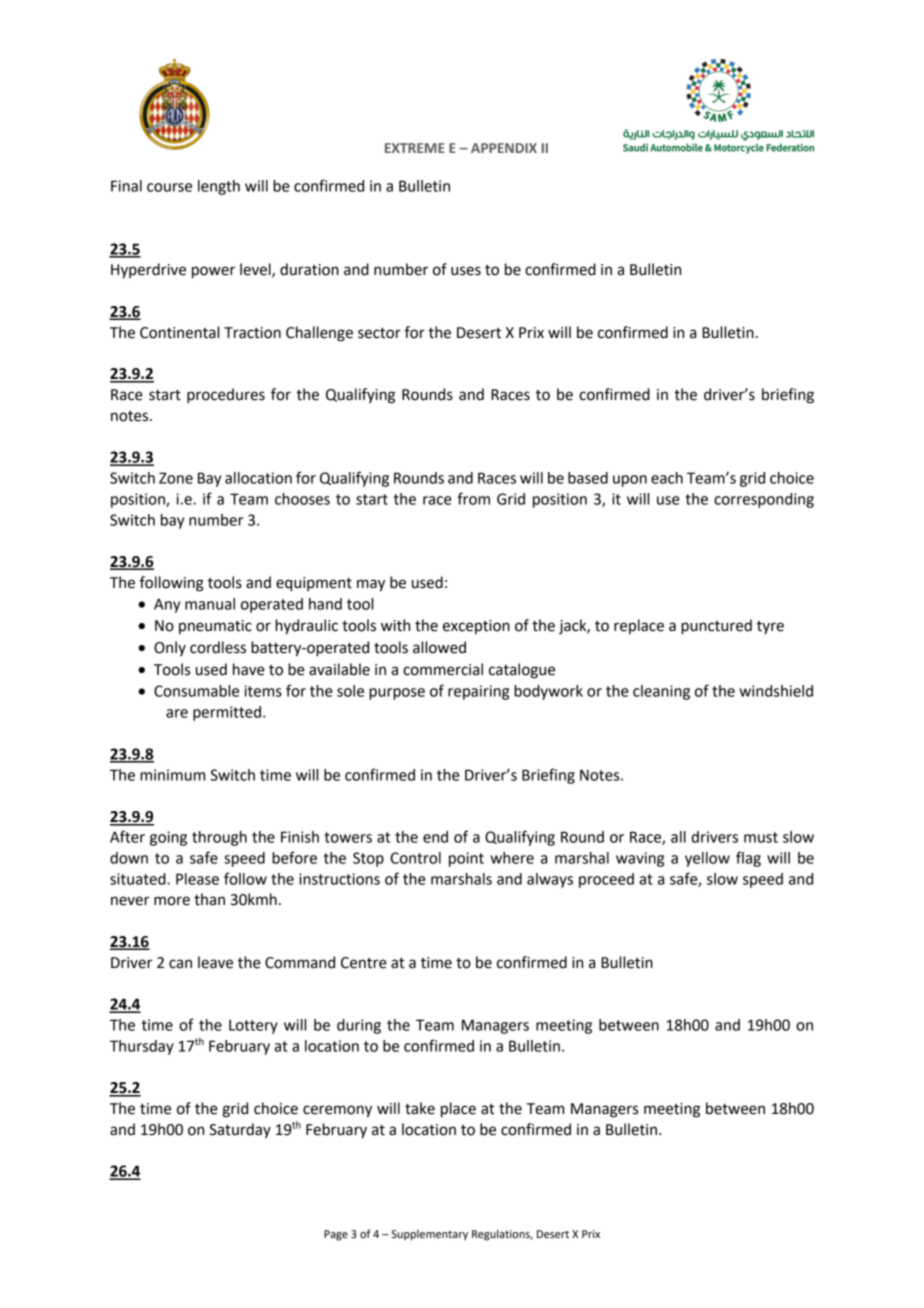 Image resolution: width=924 pixels, height=1308 pixels. Describe the element at coordinates (430, 1235) in the screenshot. I see `Supplementary` at that location.
